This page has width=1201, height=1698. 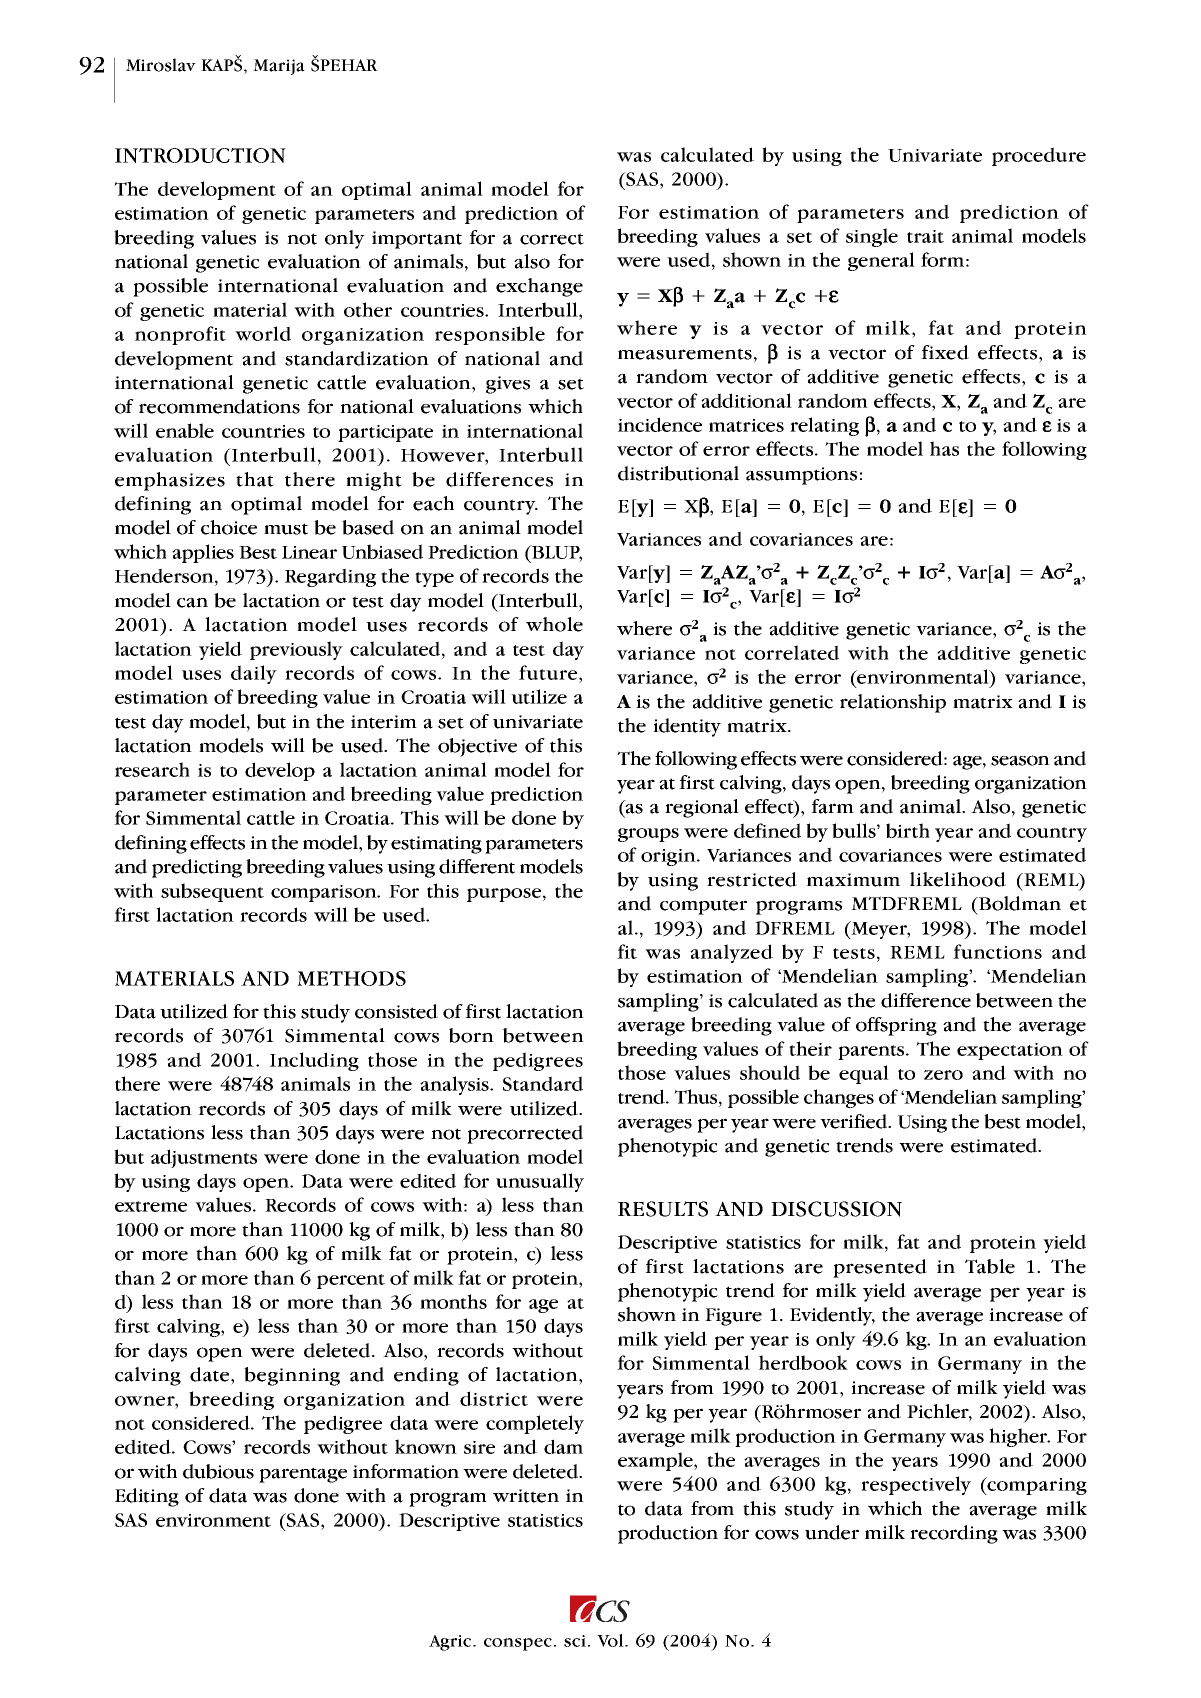 What do you see at coordinates (648, 835) in the page?
I see `groups` at bounding box center [648, 835].
